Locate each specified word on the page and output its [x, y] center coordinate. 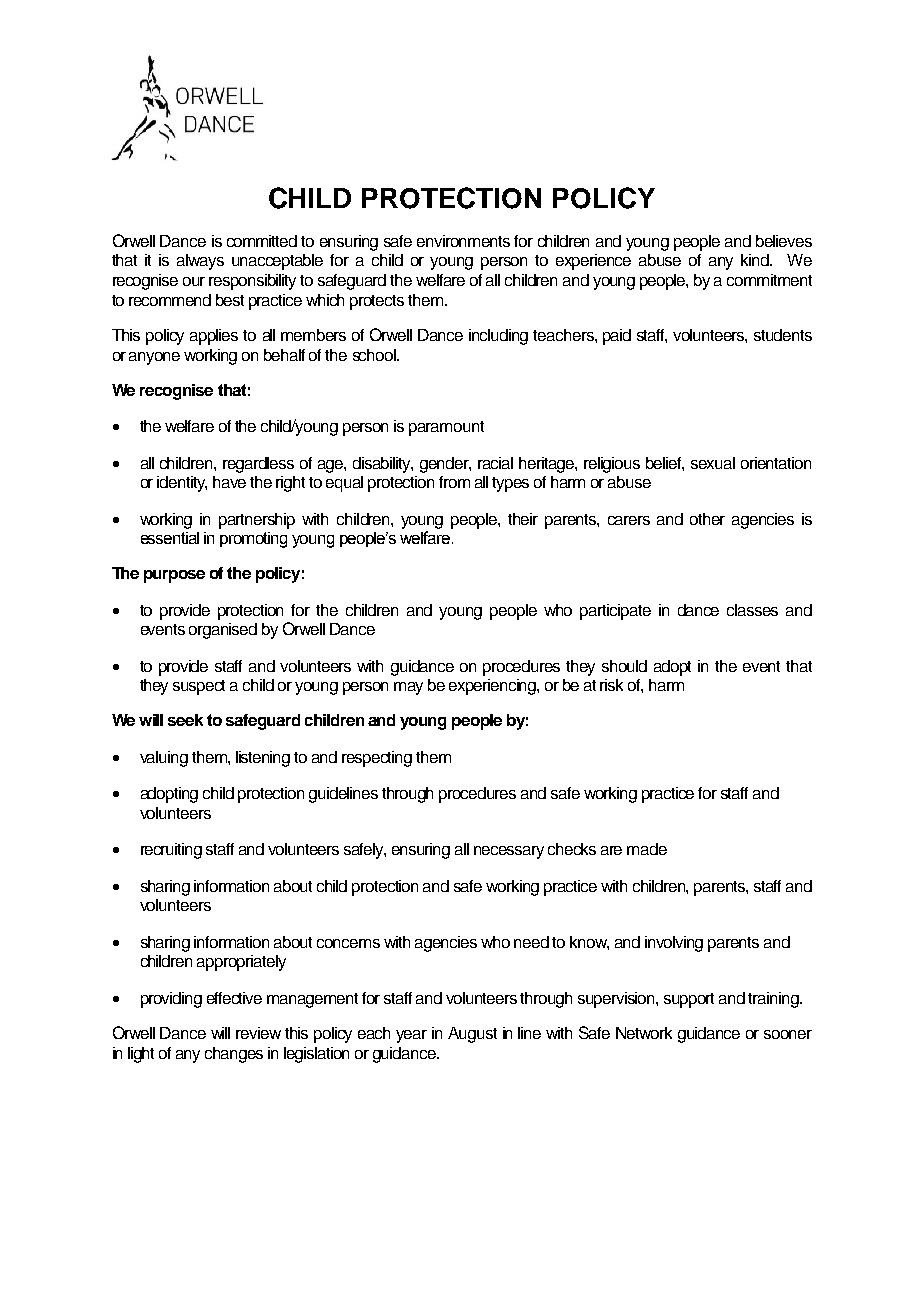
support [689, 1000]
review [258, 1033]
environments [463, 241]
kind [756, 260]
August [472, 1035]
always [200, 262]
